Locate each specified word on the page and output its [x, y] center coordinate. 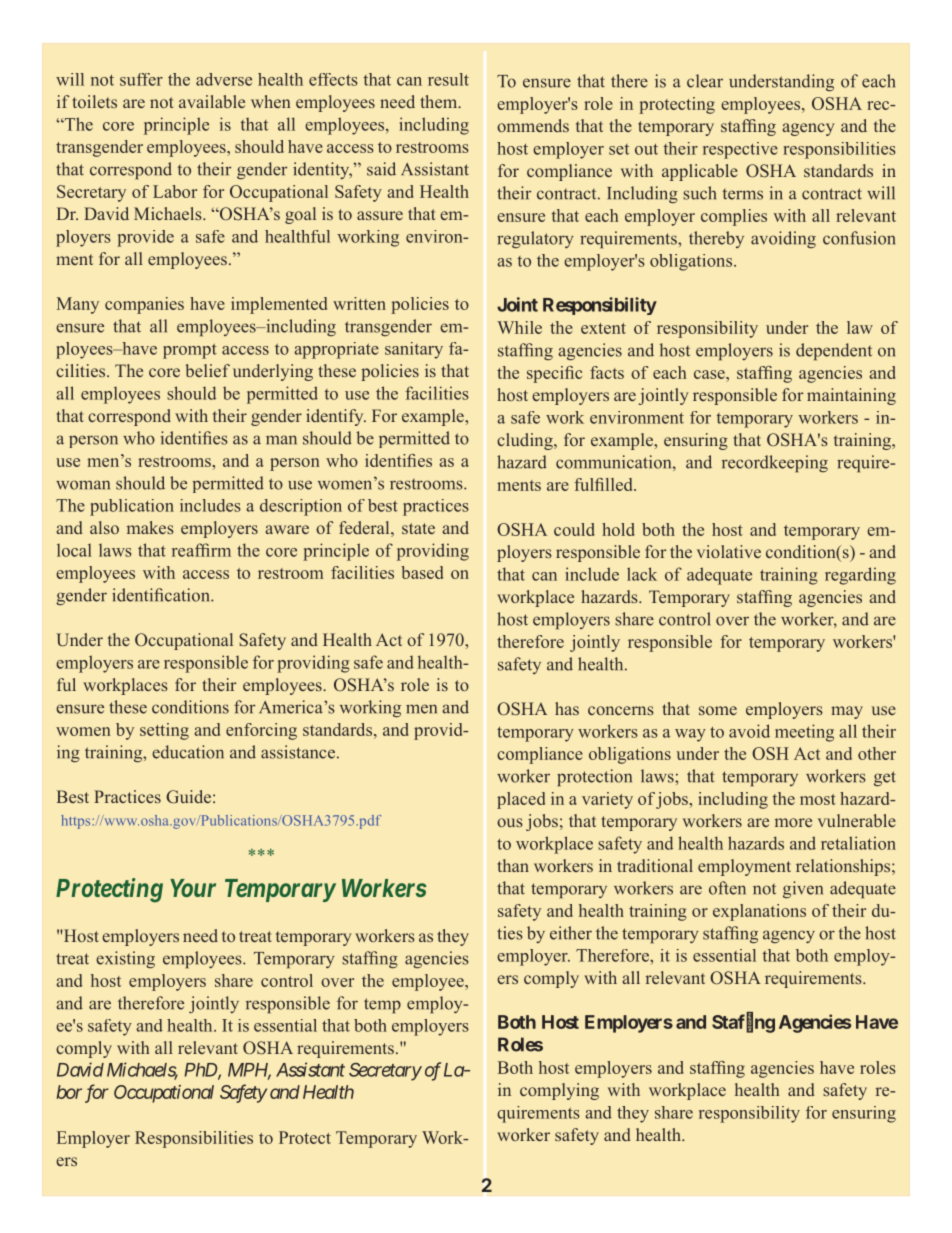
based [422, 572]
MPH [249, 1071]
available [212, 101]
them [440, 101]
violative [729, 551]
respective [740, 150]
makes [150, 527]
